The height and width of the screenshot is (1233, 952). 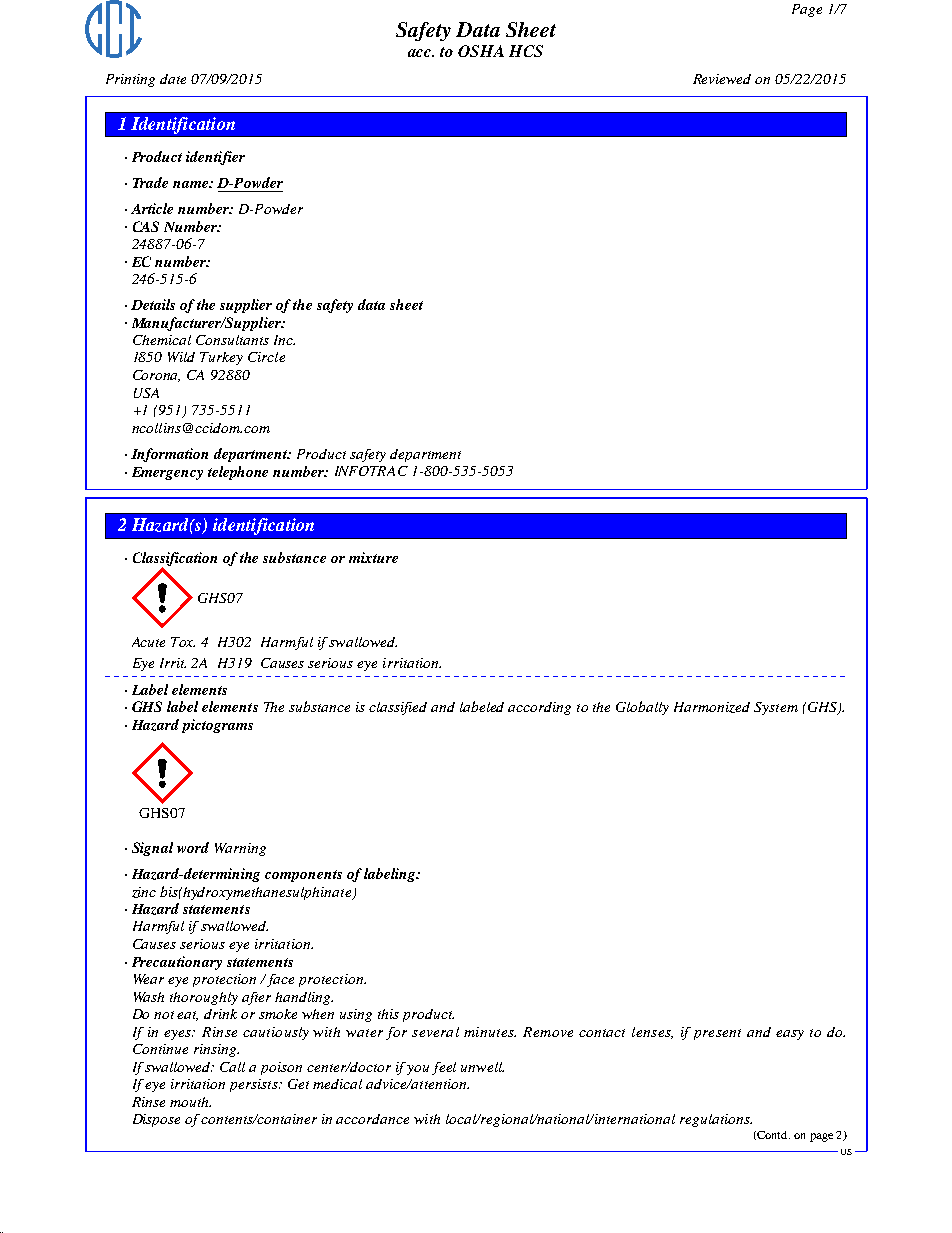 What do you see at coordinates (722, 79) in the screenshot?
I see `Reviewed` at bounding box center [722, 79].
